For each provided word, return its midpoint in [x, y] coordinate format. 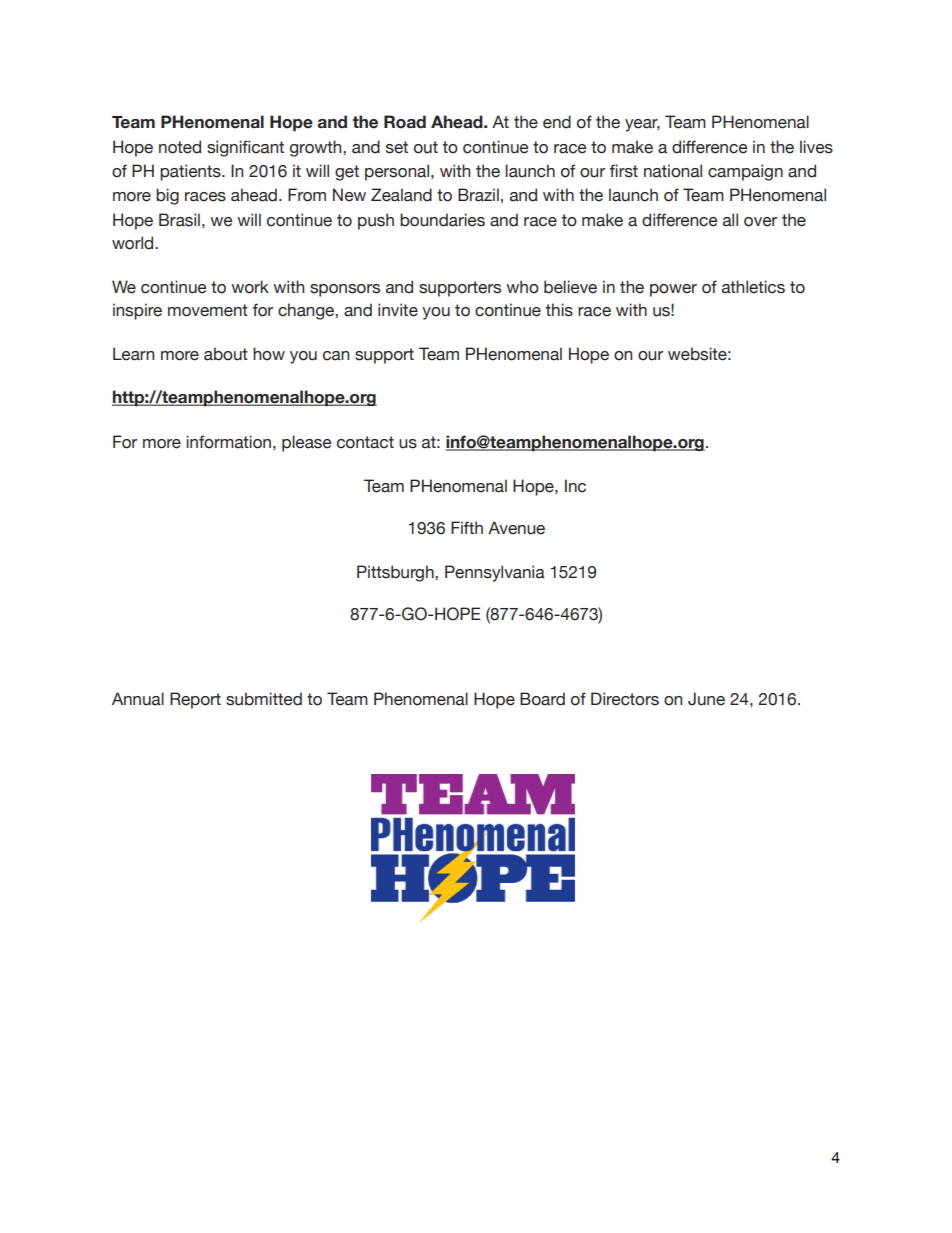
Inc [575, 486]
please [306, 443]
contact [365, 442]
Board [542, 699]
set [397, 147]
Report [195, 700]
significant [245, 148]
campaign [745, 172]
